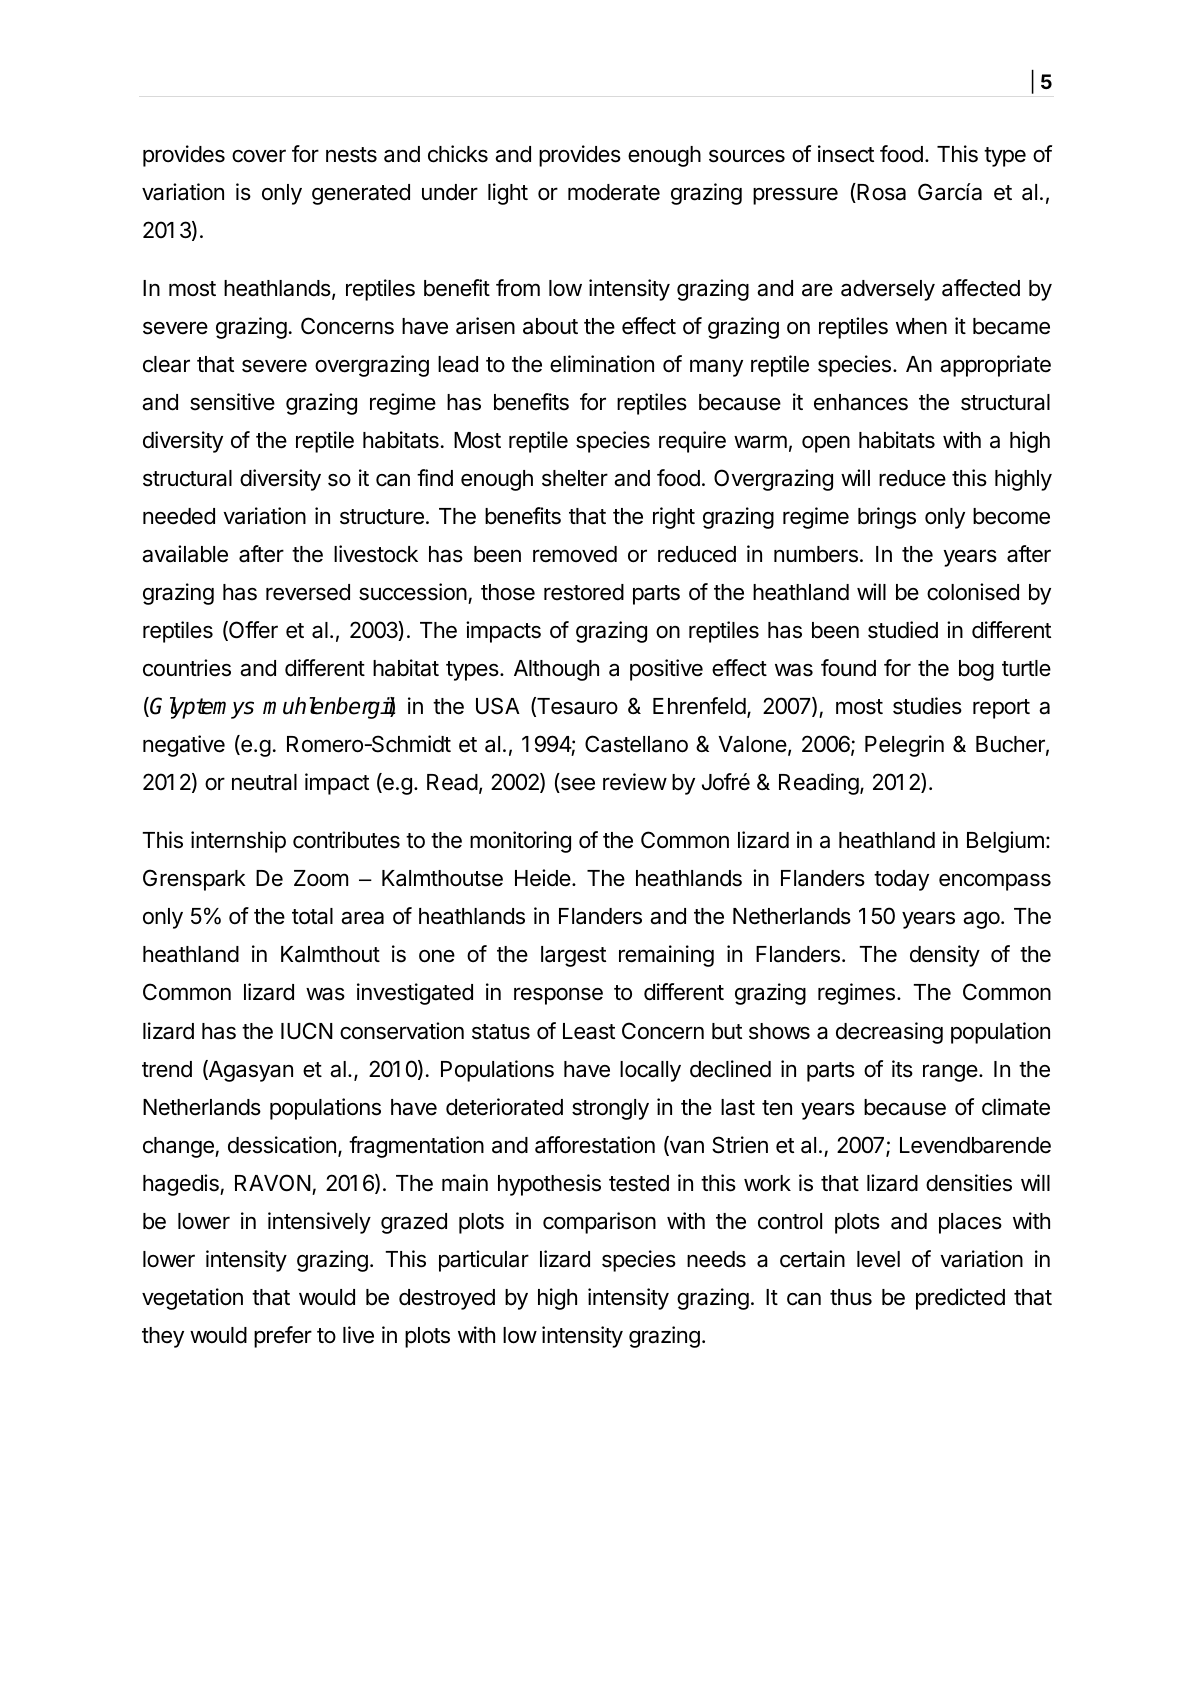  I want to click on Rosa, so click(880, 193).
